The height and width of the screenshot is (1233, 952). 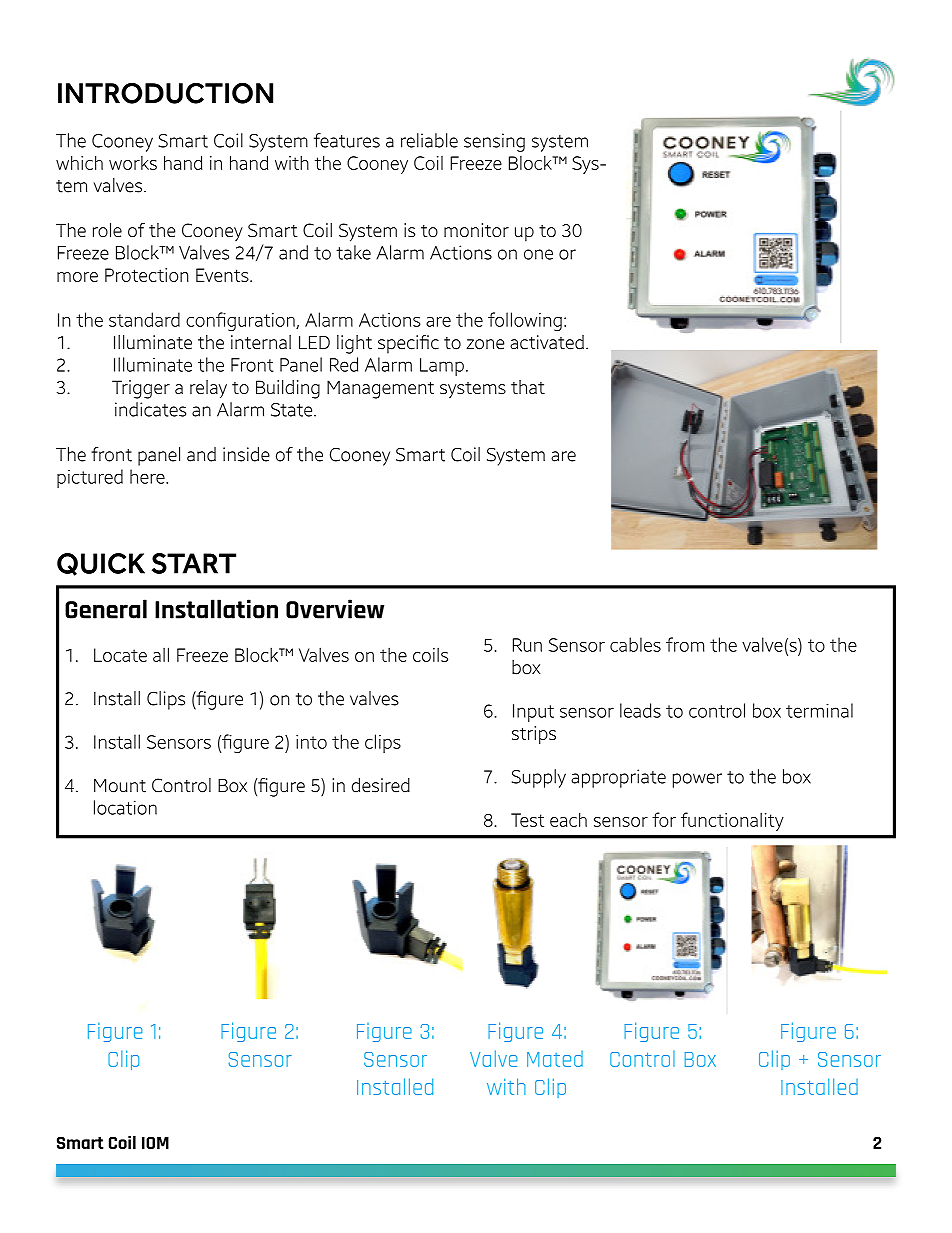 I want to click on General, so click(x=106, y=609).
